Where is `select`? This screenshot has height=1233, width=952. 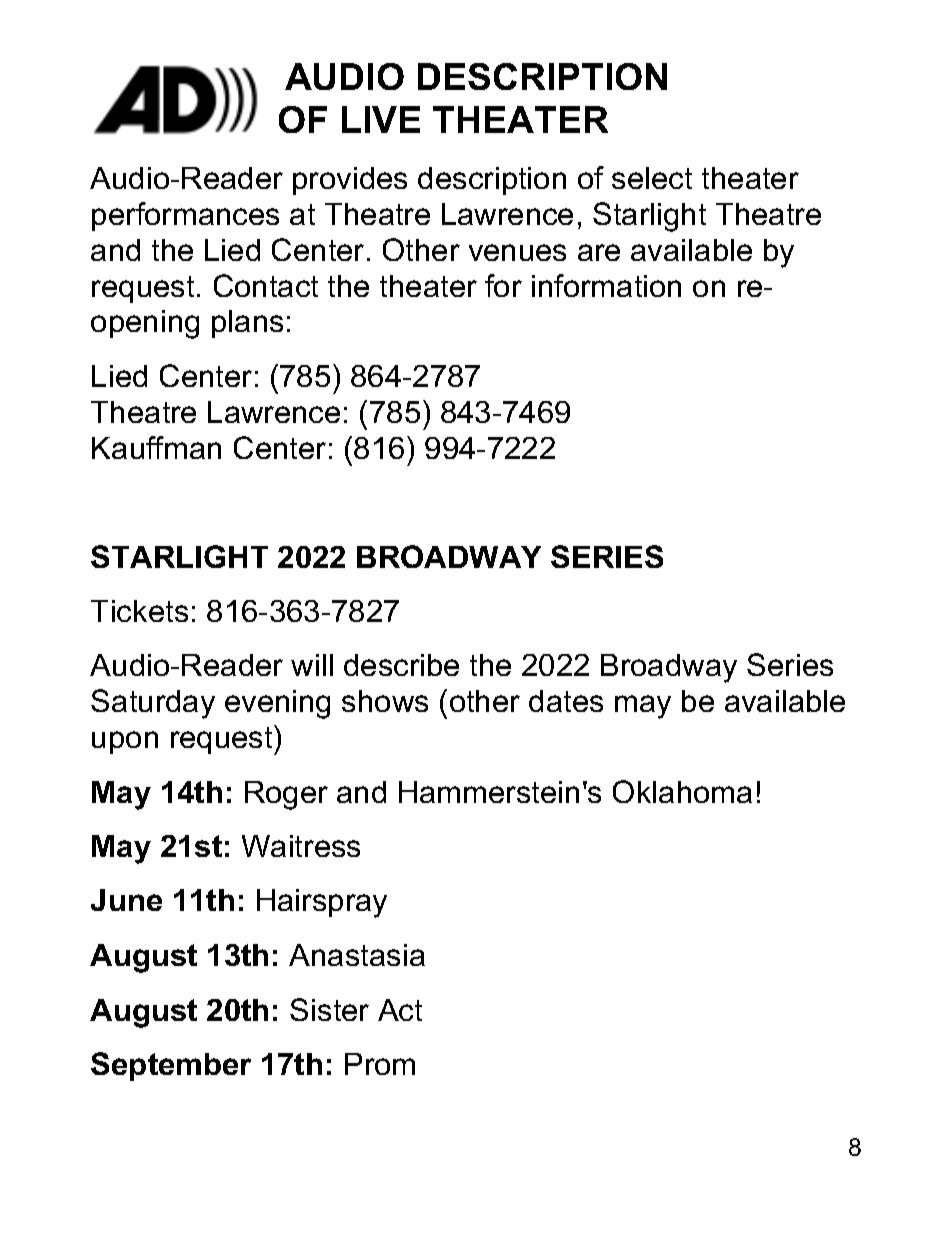 select is located at coordinates (652, 178).
